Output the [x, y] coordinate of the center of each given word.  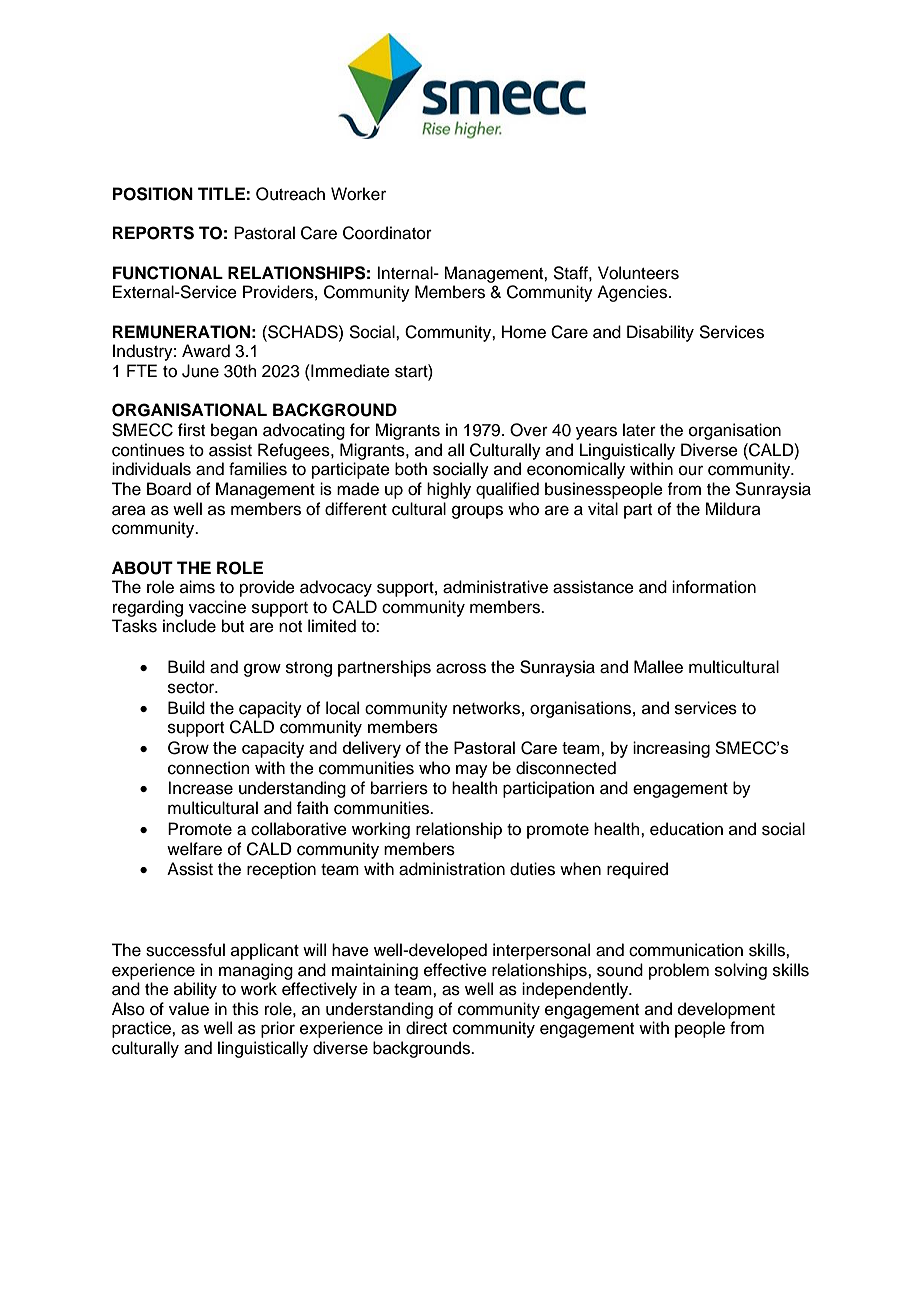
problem [679, 971]
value [189, 1009]
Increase [200, 788]
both [411, 469]
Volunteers [638, 273]
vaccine [217, 607]
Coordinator [387, 233]
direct [426, 1028]
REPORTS [153, 233]
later [639, 430]
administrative [495, 587]
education [686, 829]
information [714, 587]
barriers [399, 788]
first [191, 430]
